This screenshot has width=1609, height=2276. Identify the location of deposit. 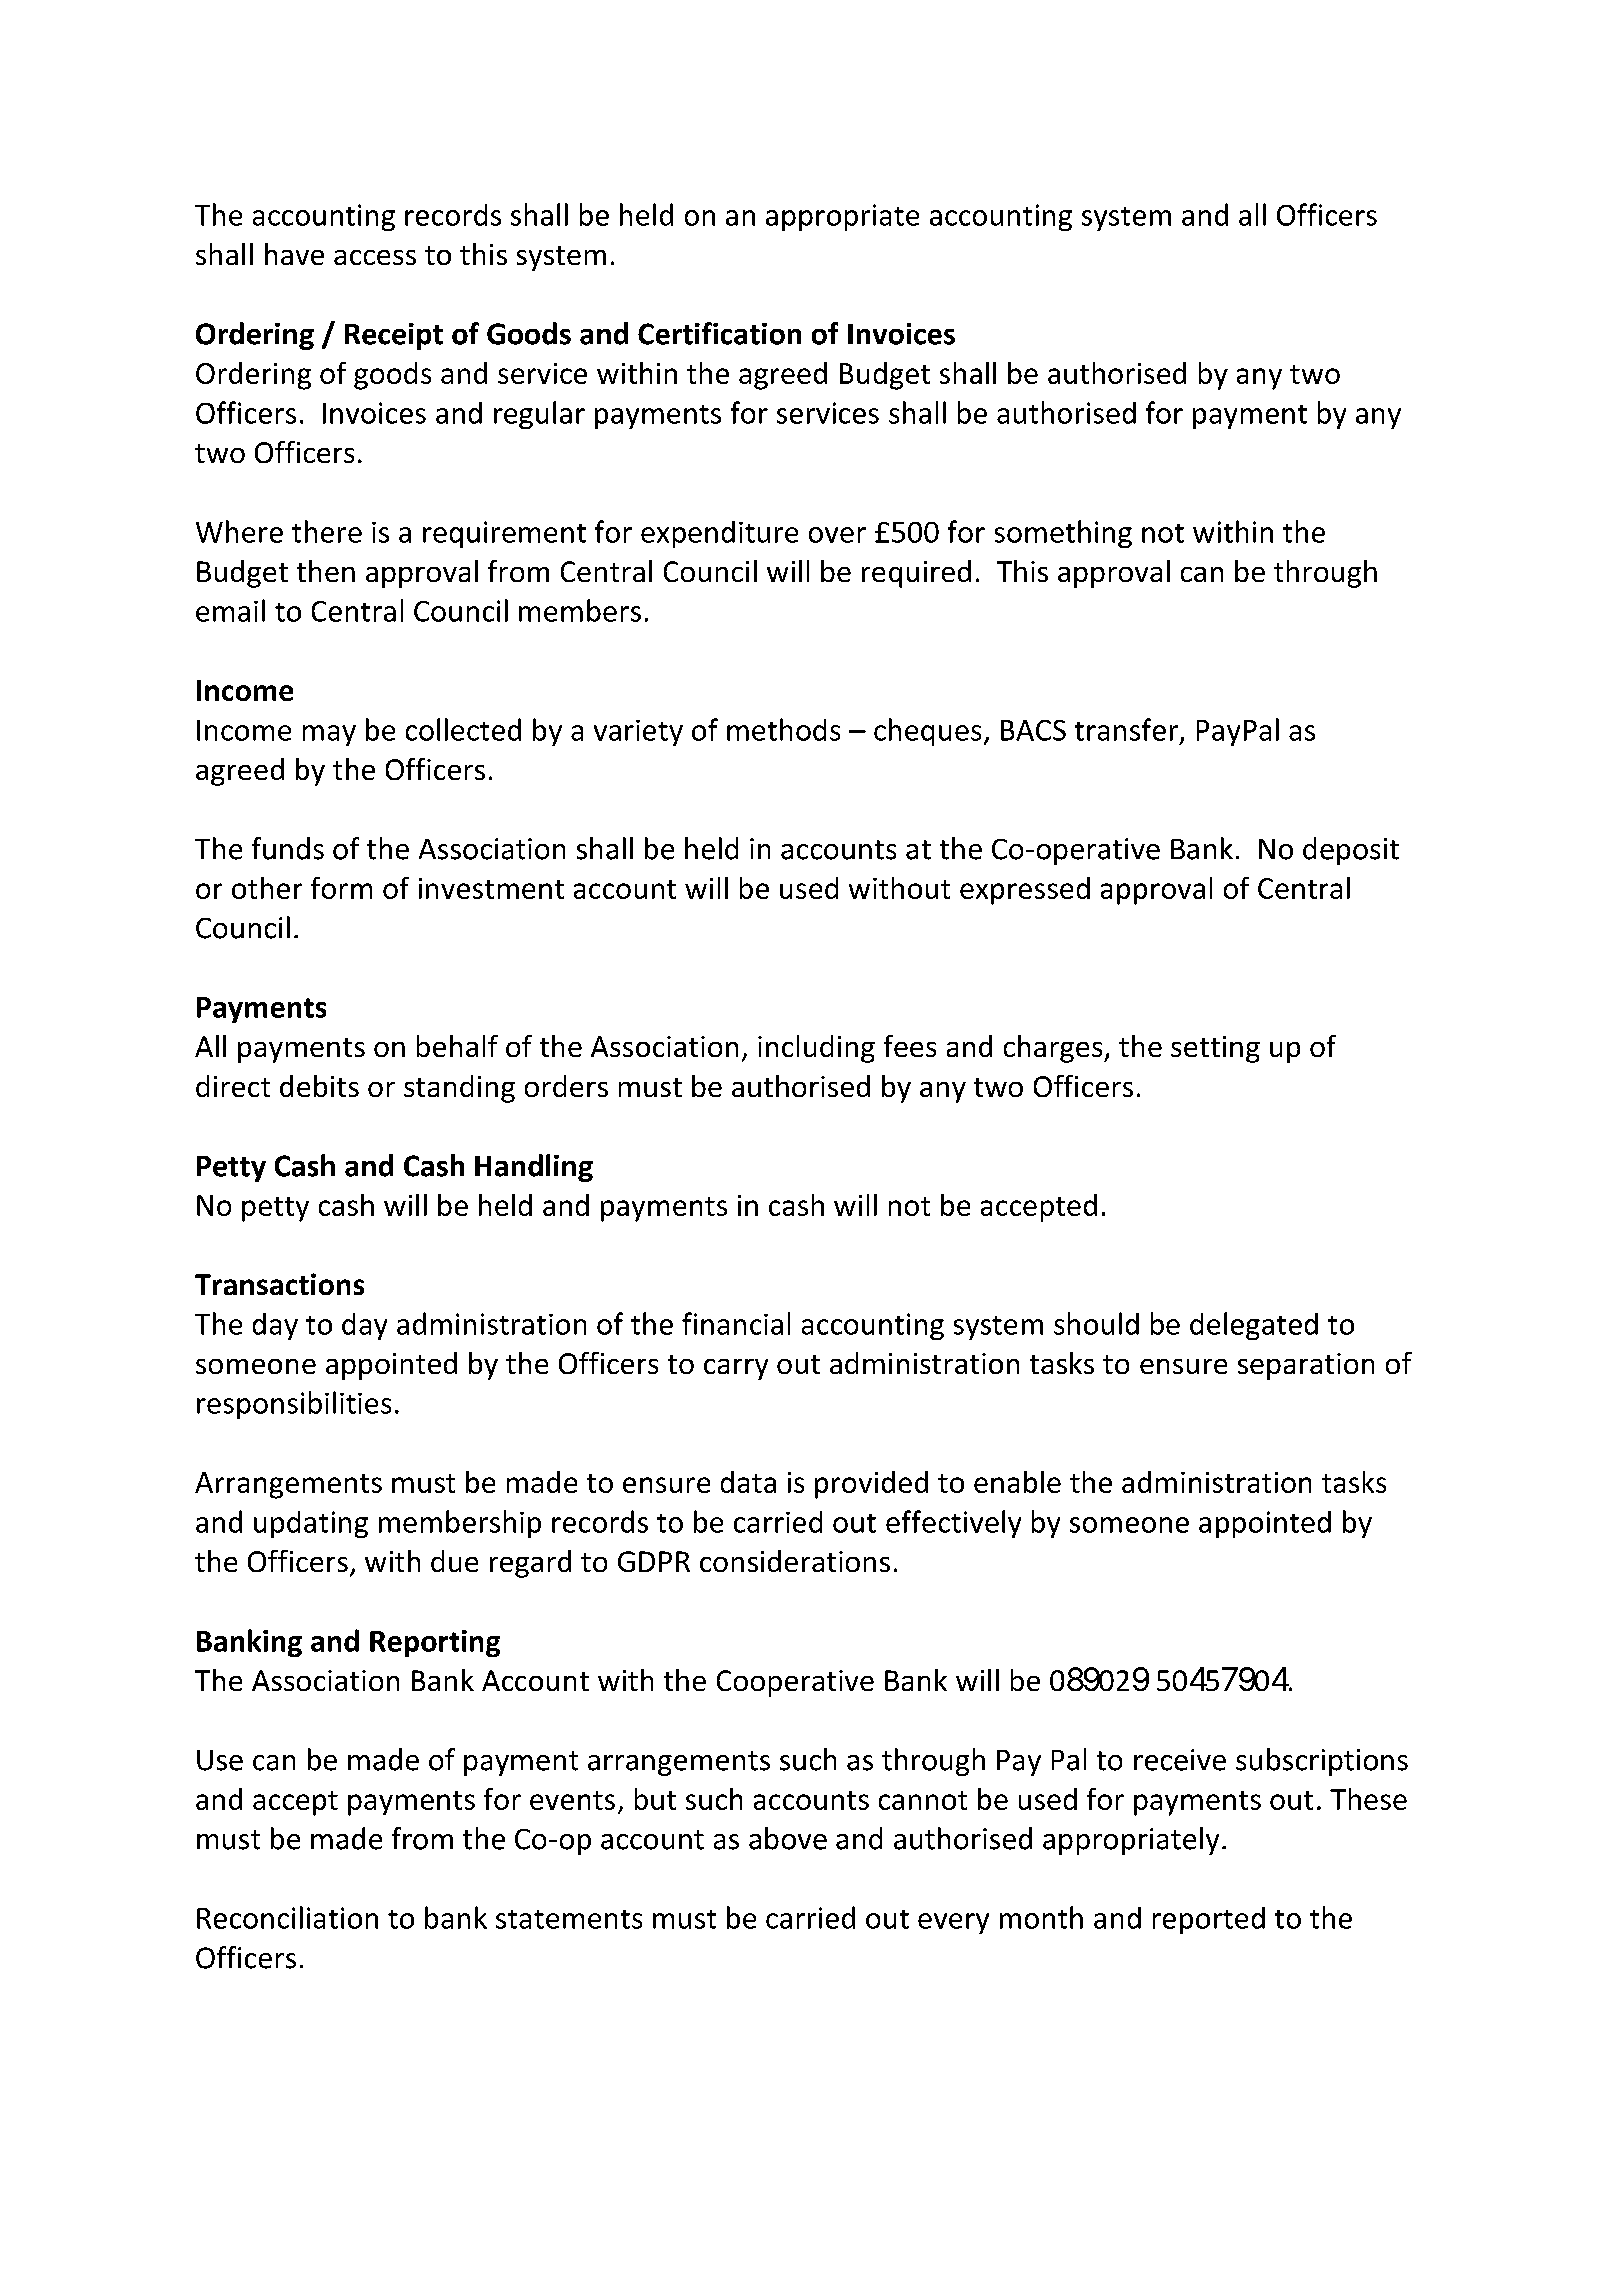
(1351, 851).
